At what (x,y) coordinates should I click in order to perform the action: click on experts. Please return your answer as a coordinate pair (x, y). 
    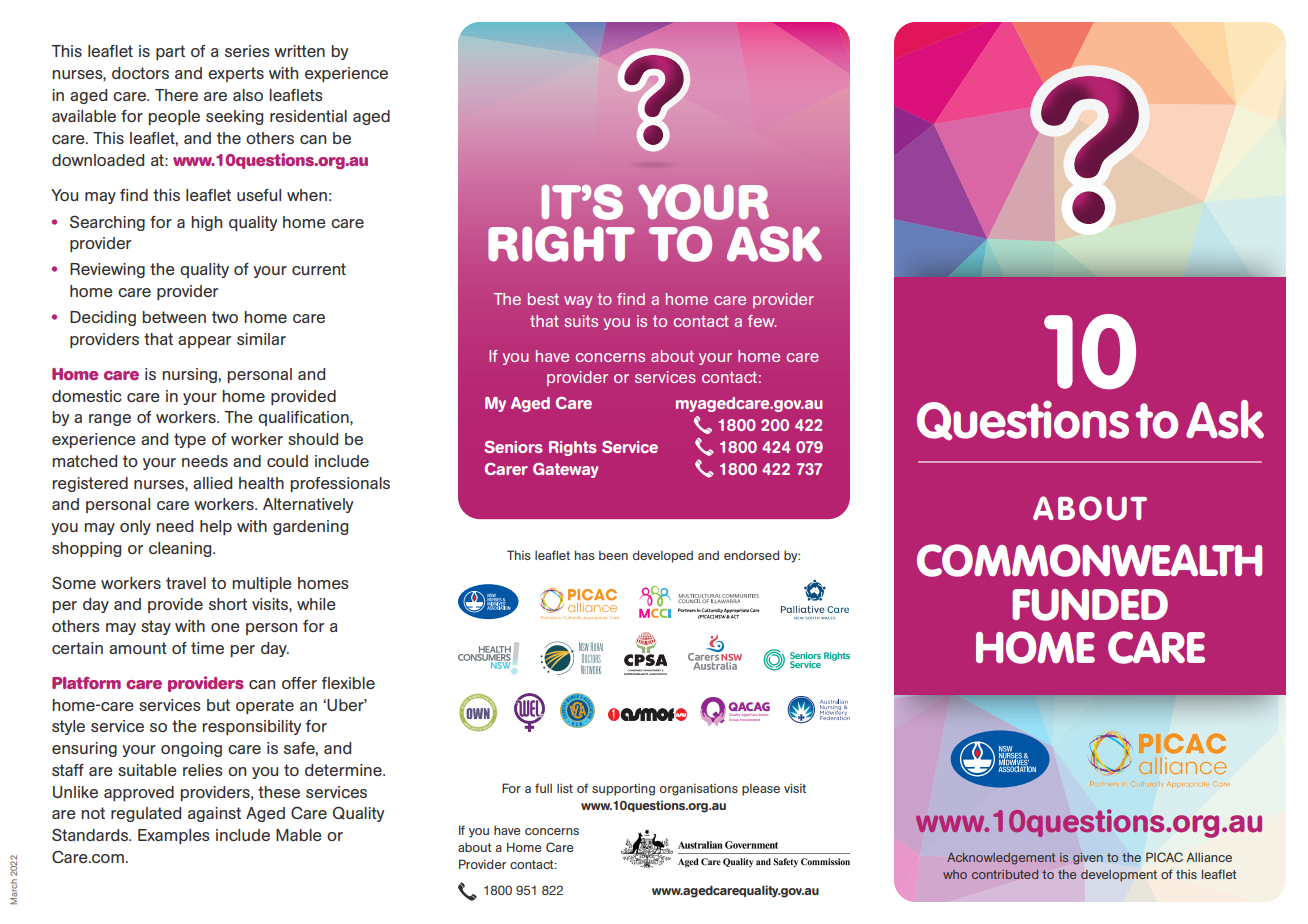
    Looking at the image, I should click on (236, 74).
